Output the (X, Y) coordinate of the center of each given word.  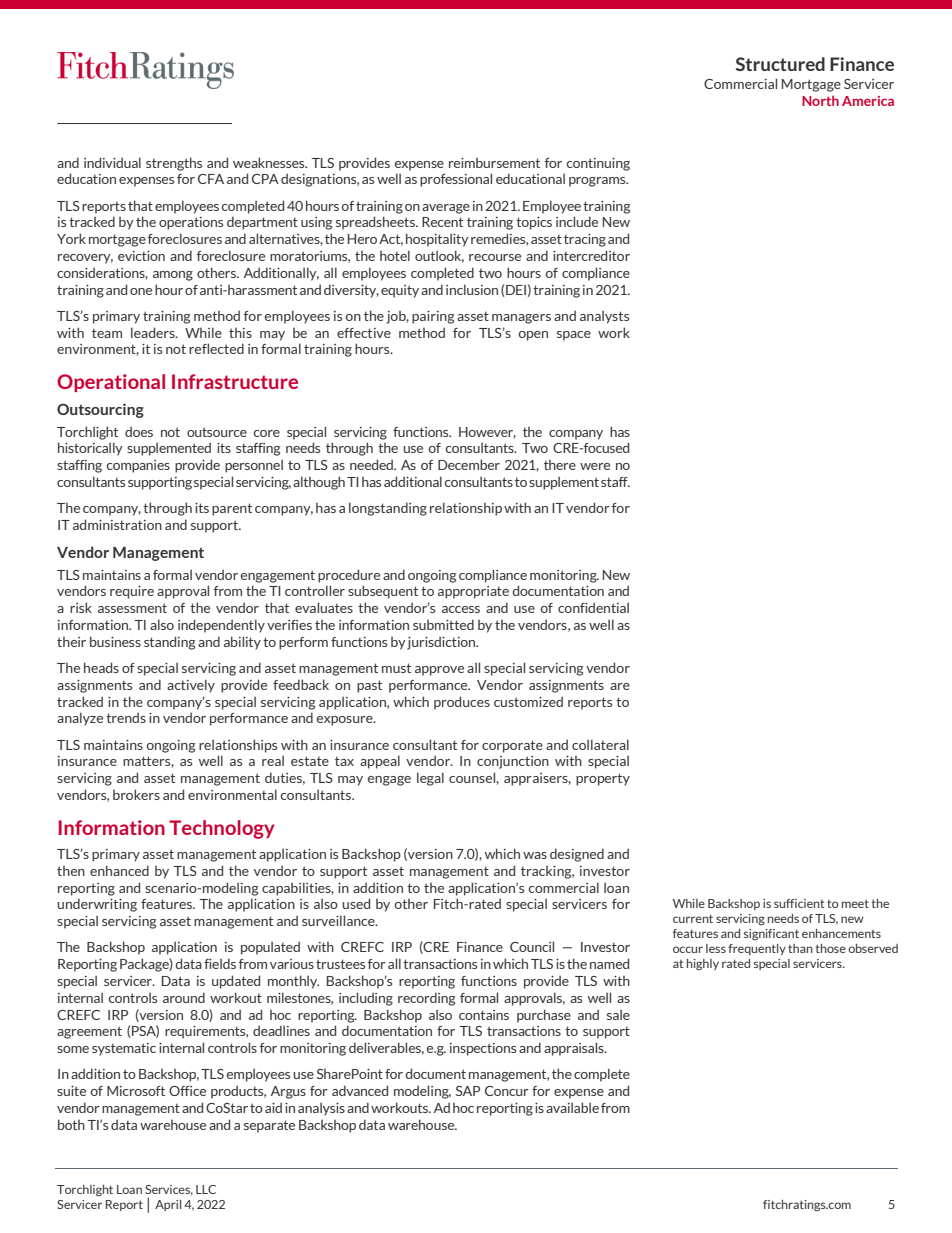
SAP (468, 1091)
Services (169, 1190)
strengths (174, 164)
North (820, 100)
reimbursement (494, 163)
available (572, 1107)
